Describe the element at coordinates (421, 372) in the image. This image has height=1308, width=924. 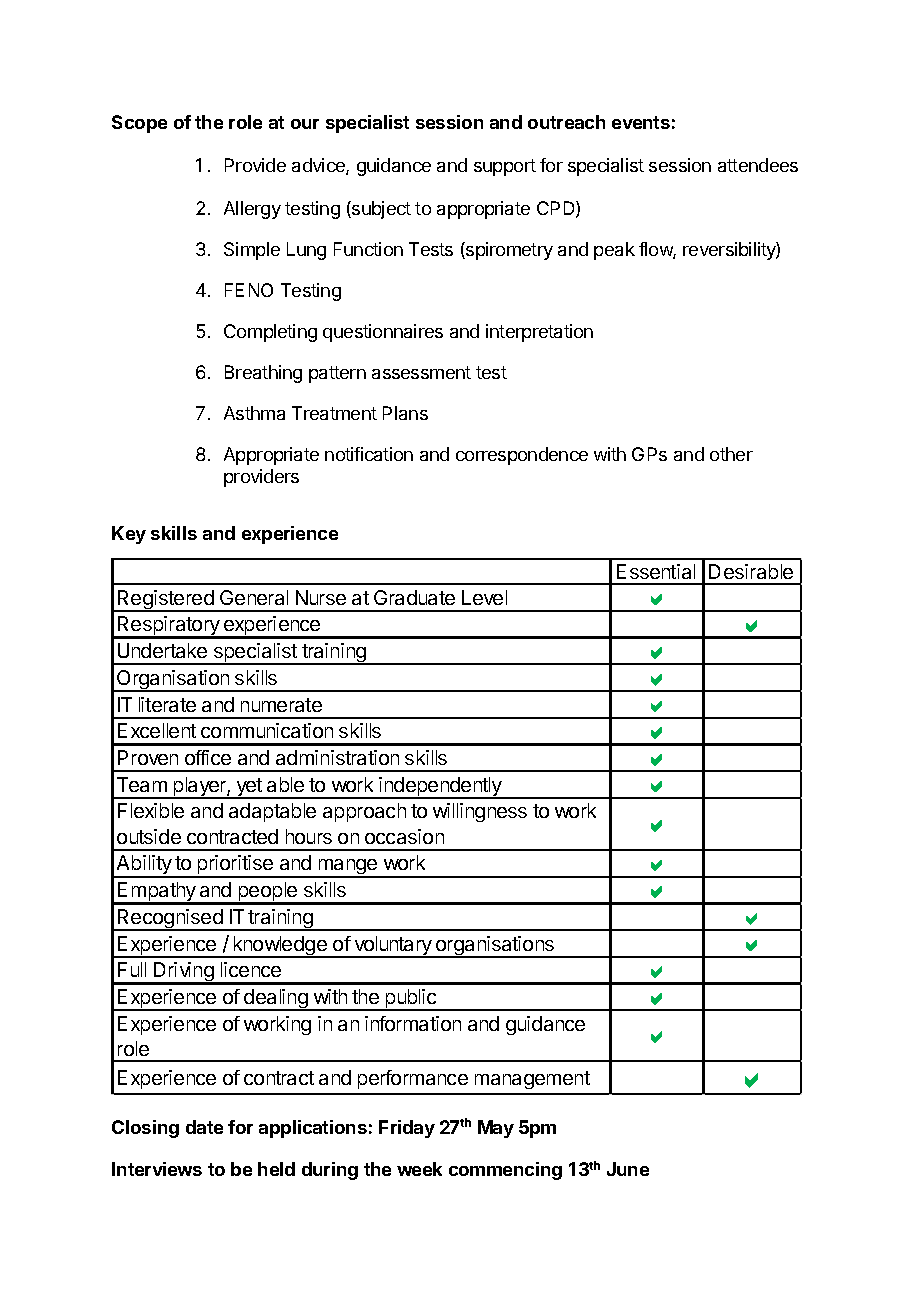
I see `assessment` at that location.
